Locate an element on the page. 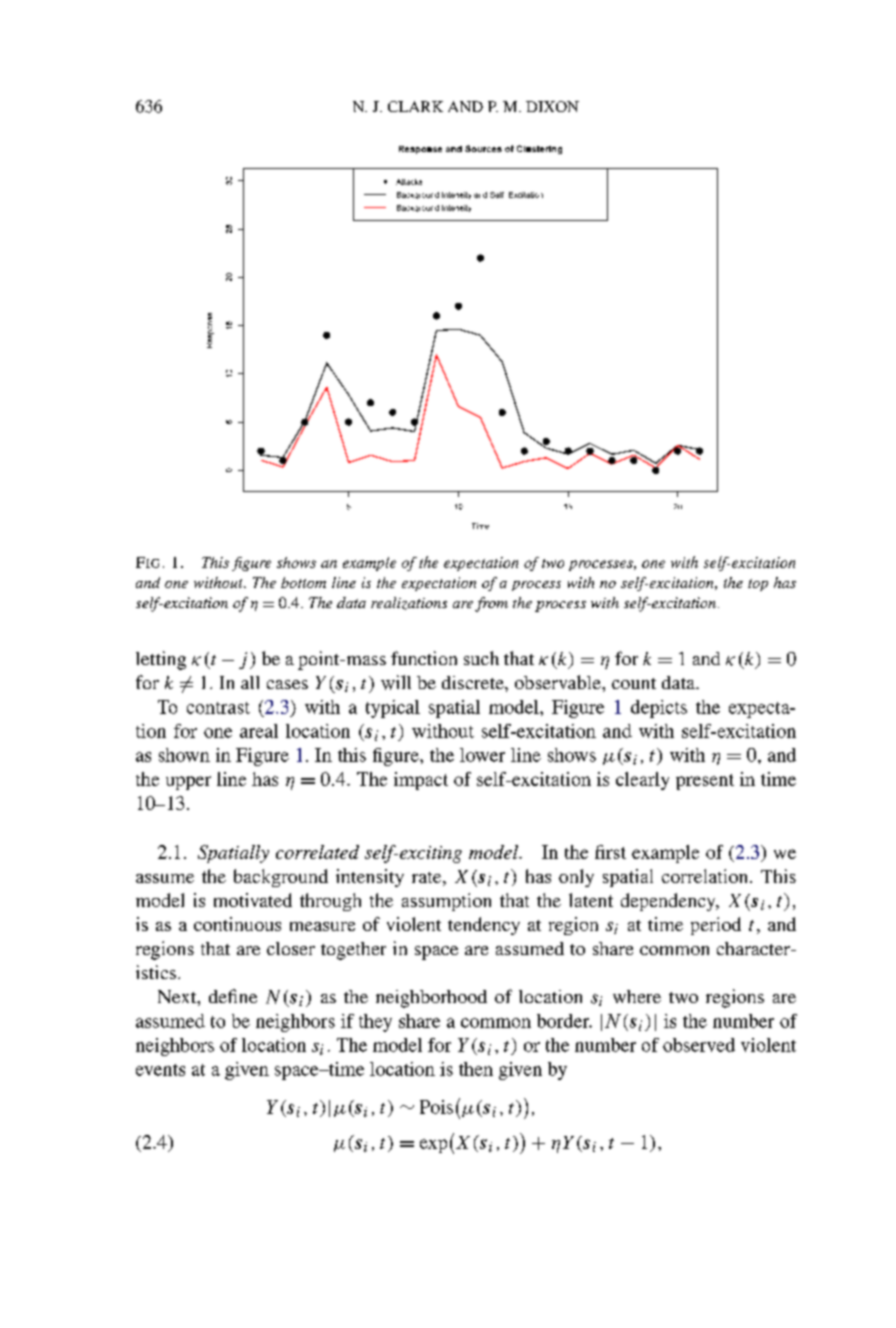  count is located at coordinates (634, 683).
